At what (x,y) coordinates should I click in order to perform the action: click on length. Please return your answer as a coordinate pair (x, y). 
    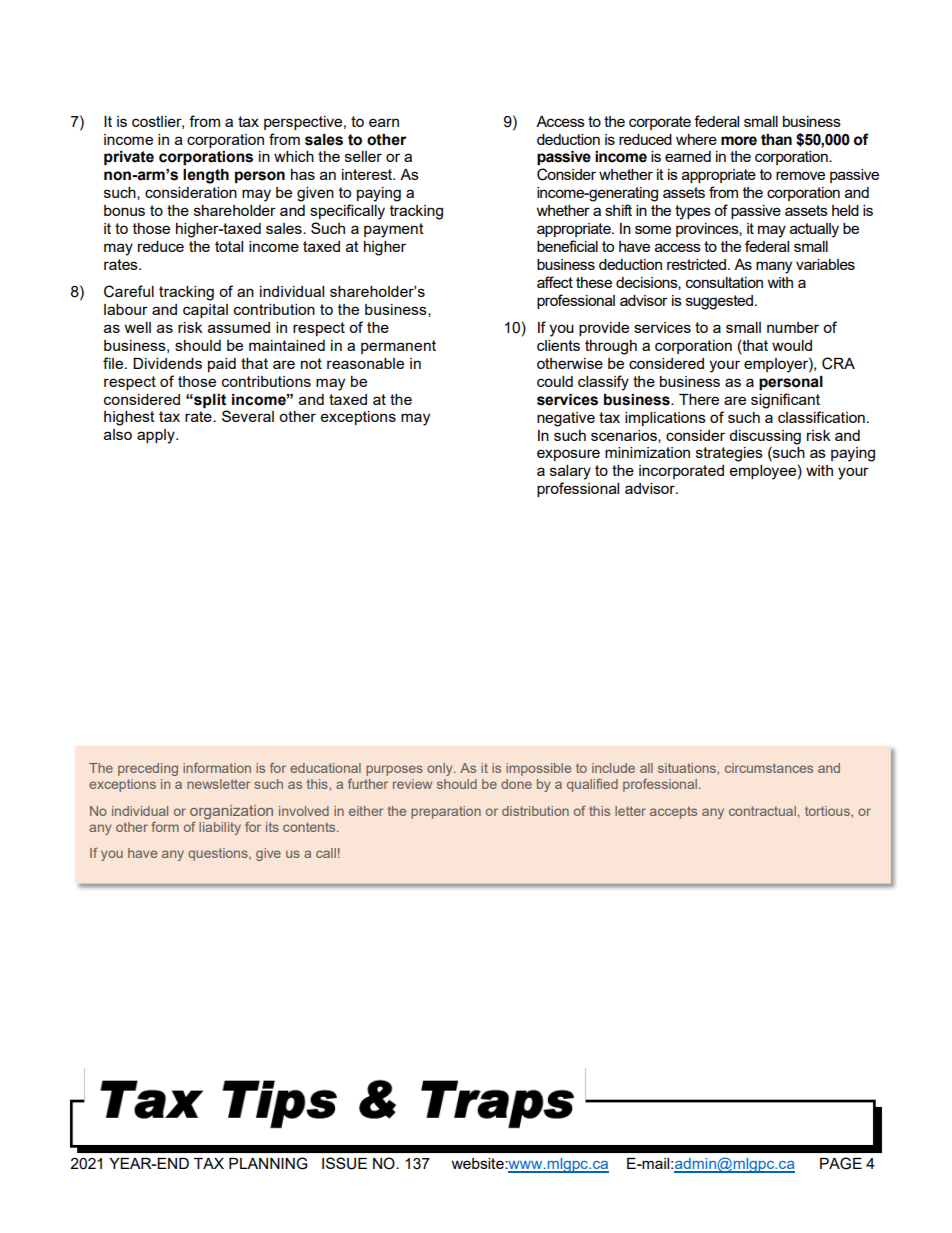
    Looking at the image, I should click on (206, 176).
